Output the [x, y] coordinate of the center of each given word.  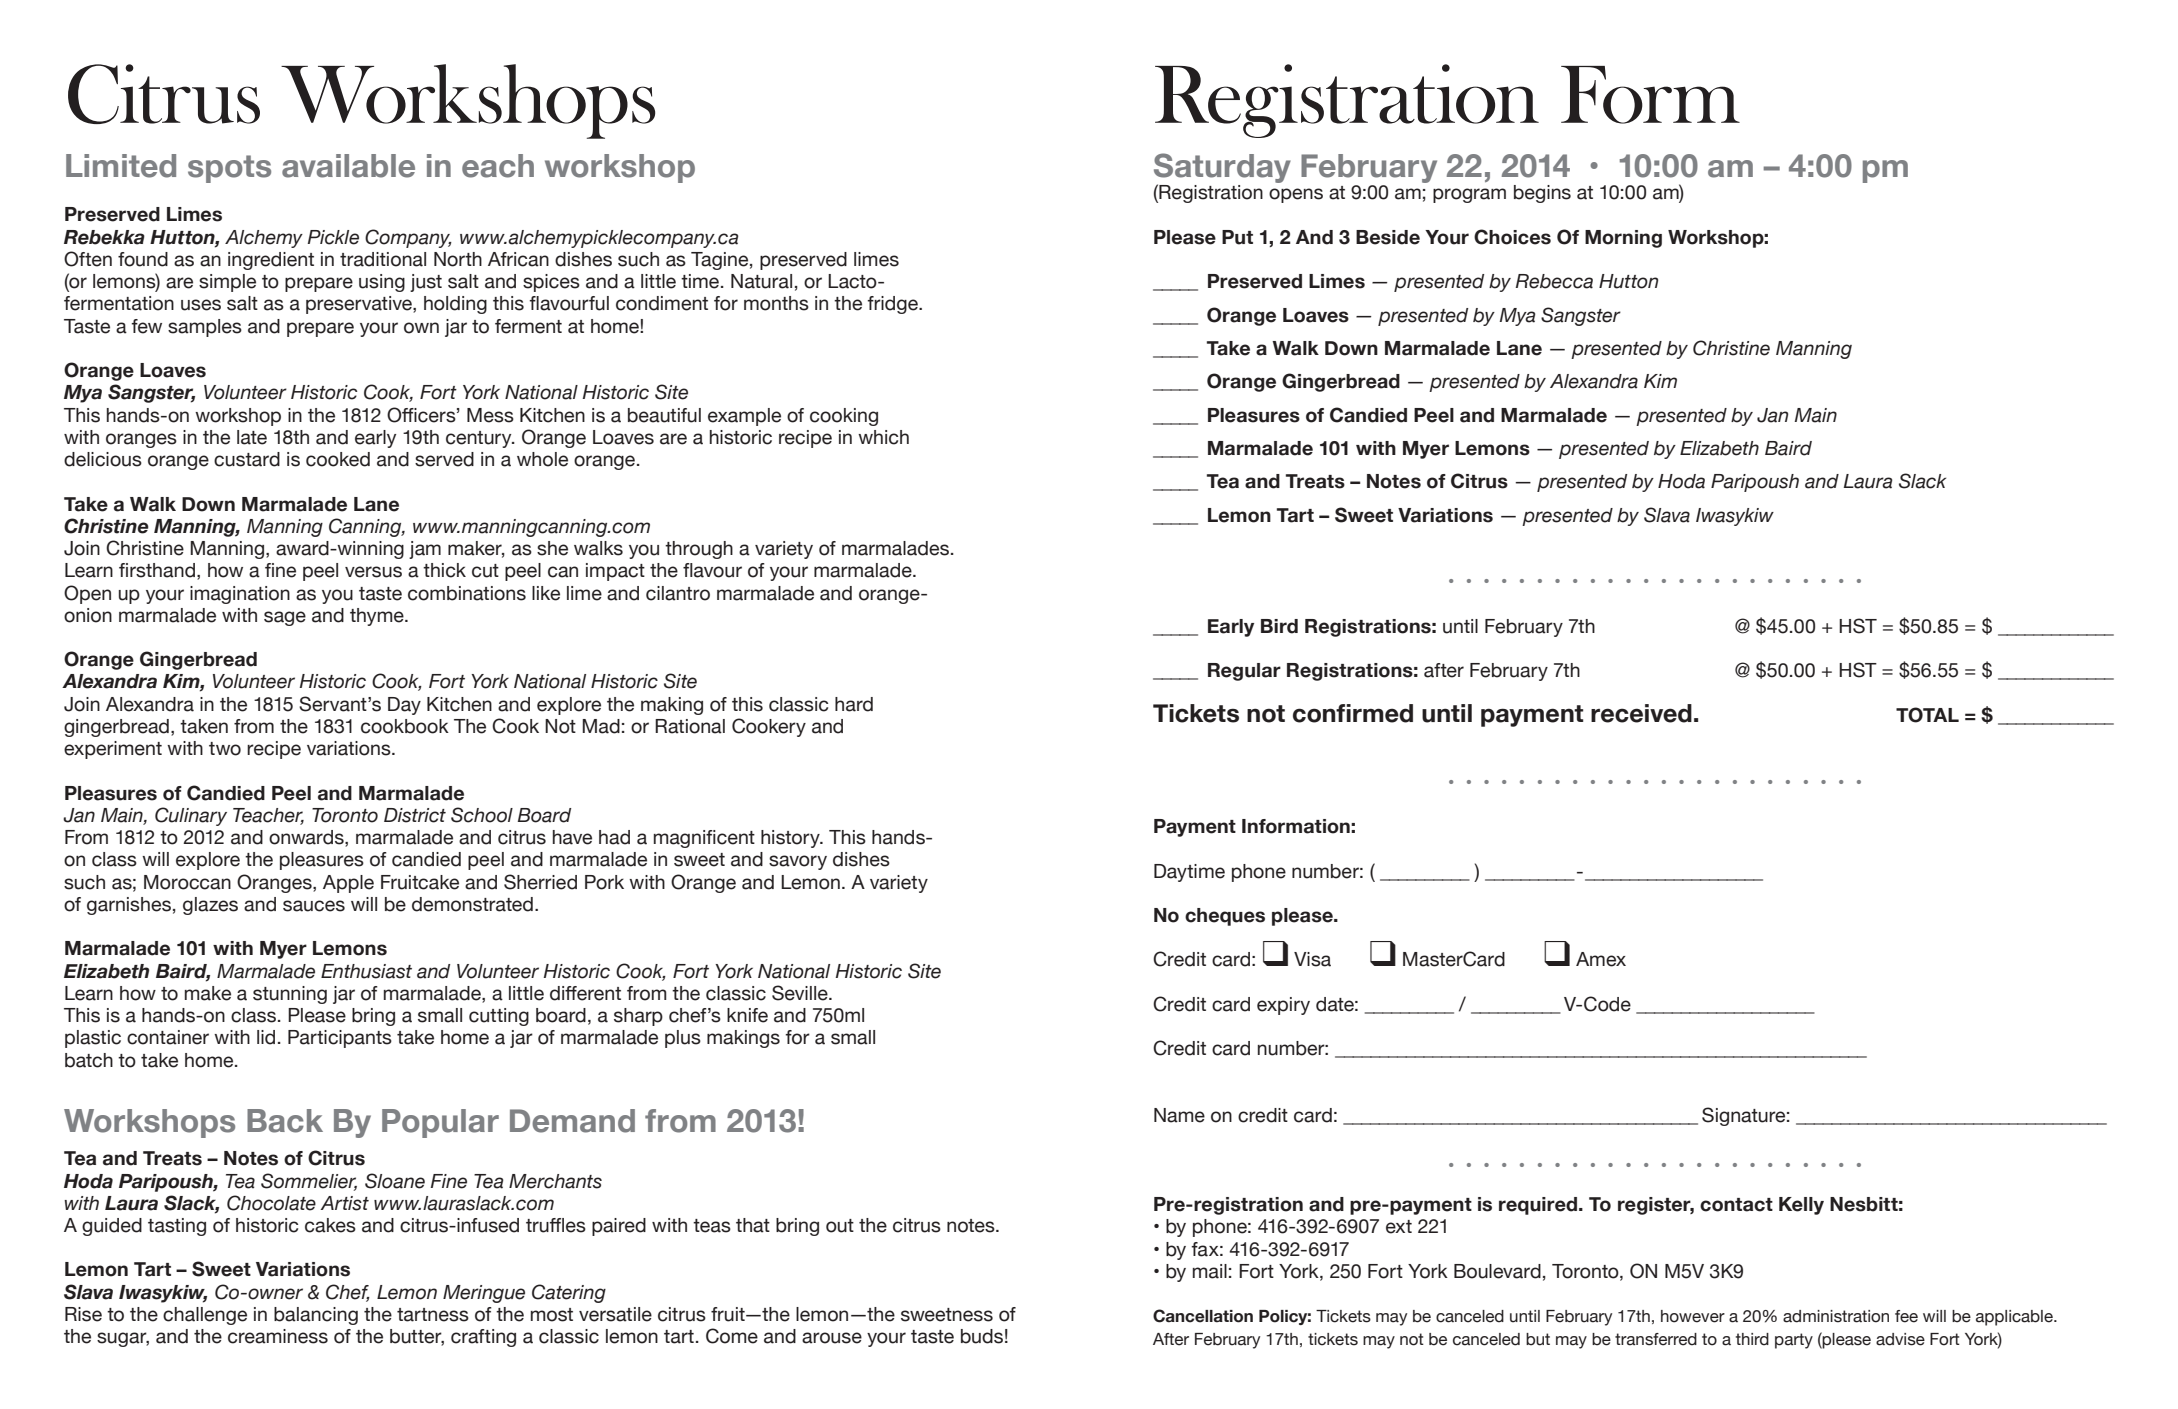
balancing [316, 1316]
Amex [1601, 959]
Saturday [1222, 169]
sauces [314, 906]
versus [373, 572]
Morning [1623, 239]
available [348, 166]
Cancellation [1203, 1316]
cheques [1225, 917]
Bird [1279, 626]
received [1641, 713]
